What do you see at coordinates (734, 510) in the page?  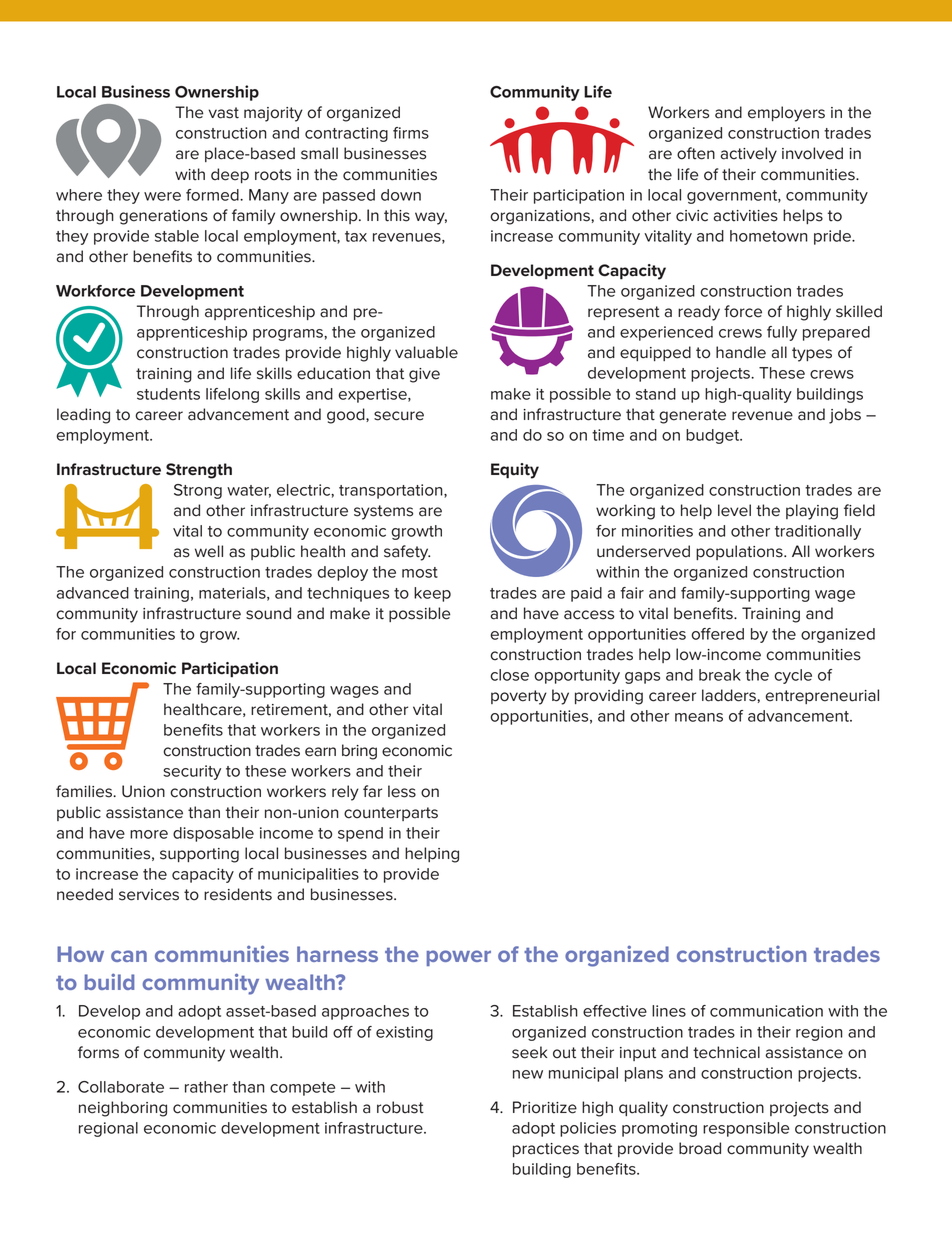 I see `level` at bounding box center [734, 510].
